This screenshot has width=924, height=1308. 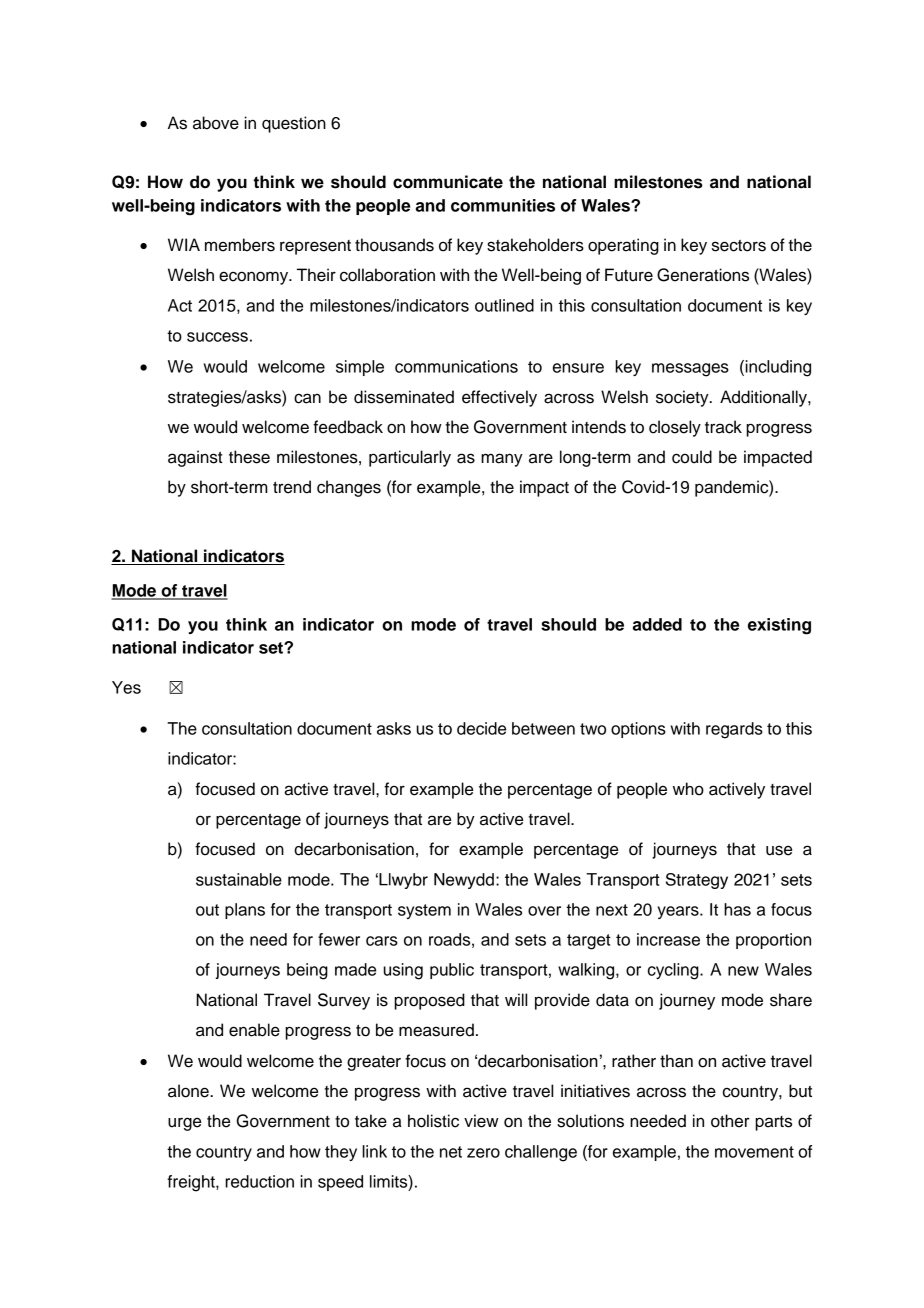 I want to click on against, so click(x=195, y=458).
